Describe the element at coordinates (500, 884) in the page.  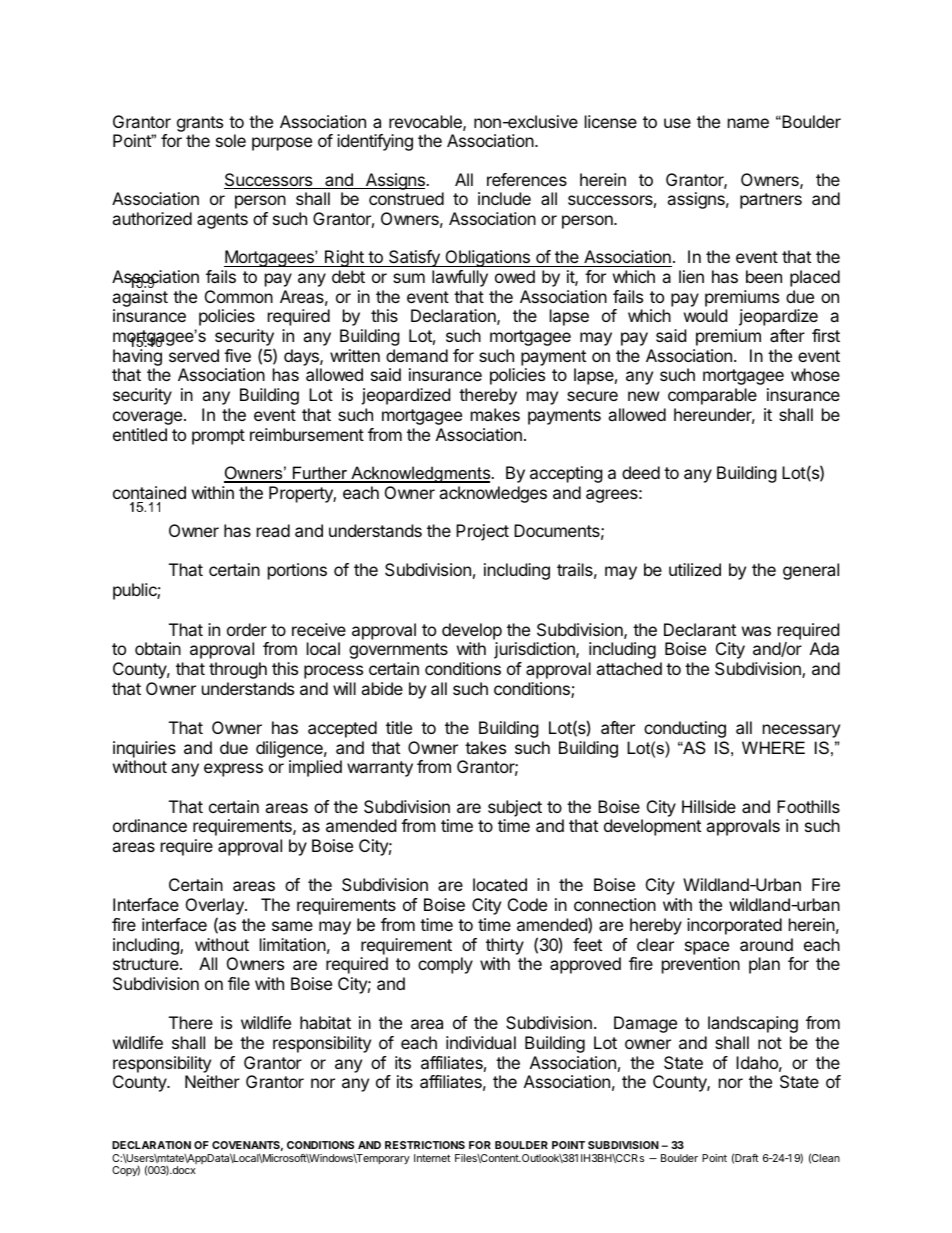
I see `located` at that location.
